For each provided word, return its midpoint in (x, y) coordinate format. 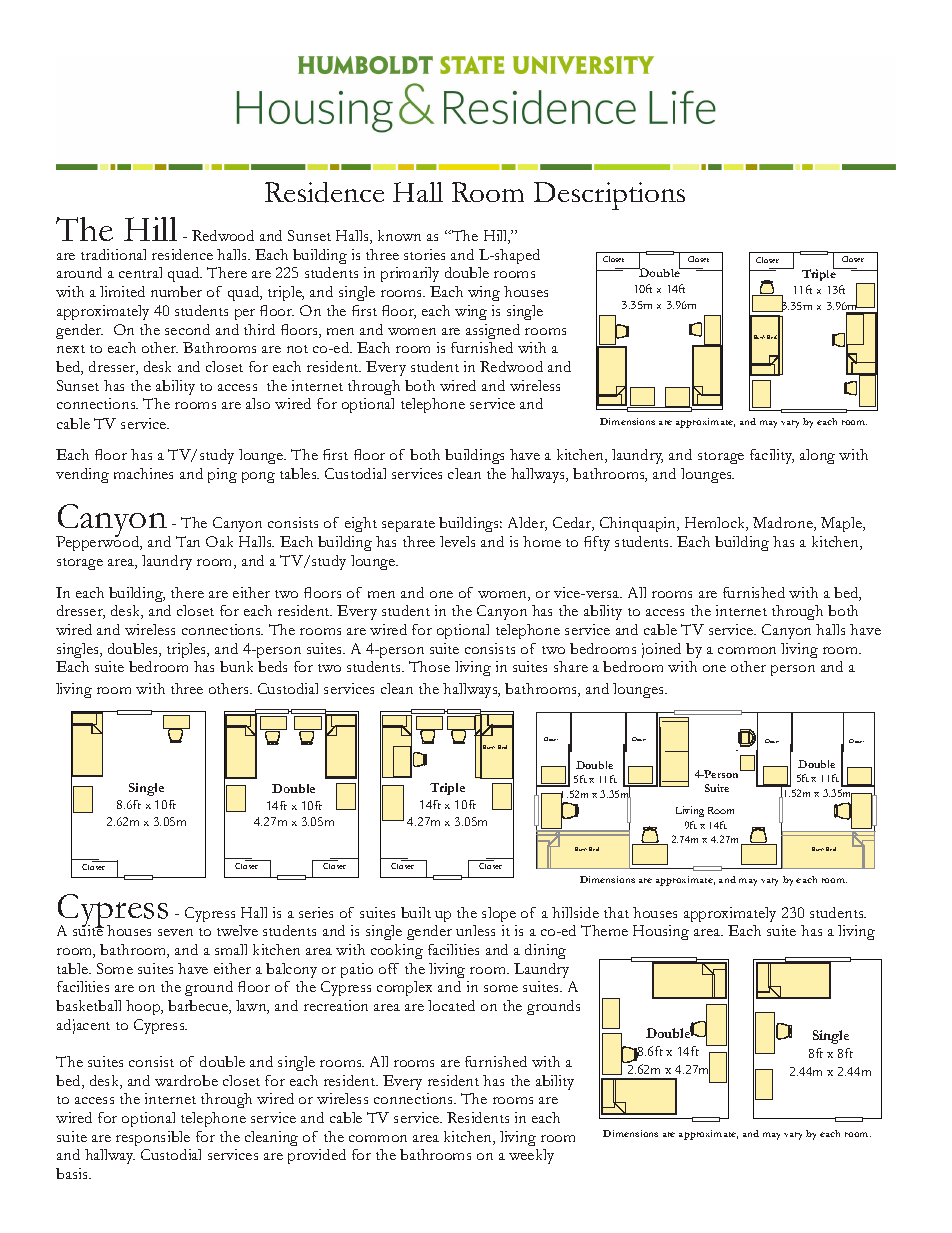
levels (457, 541)
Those (429, 666)
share (571, 666)
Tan (188, 541)
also (258, 403)
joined (661, 650)
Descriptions (609, 196)
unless (475, 930)
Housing (661, 932)
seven (175, 932)
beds (272, 666)
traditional (113, 254)
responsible (153, 1138)
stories (424, 254)
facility (772, 456)
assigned (493, 331)
